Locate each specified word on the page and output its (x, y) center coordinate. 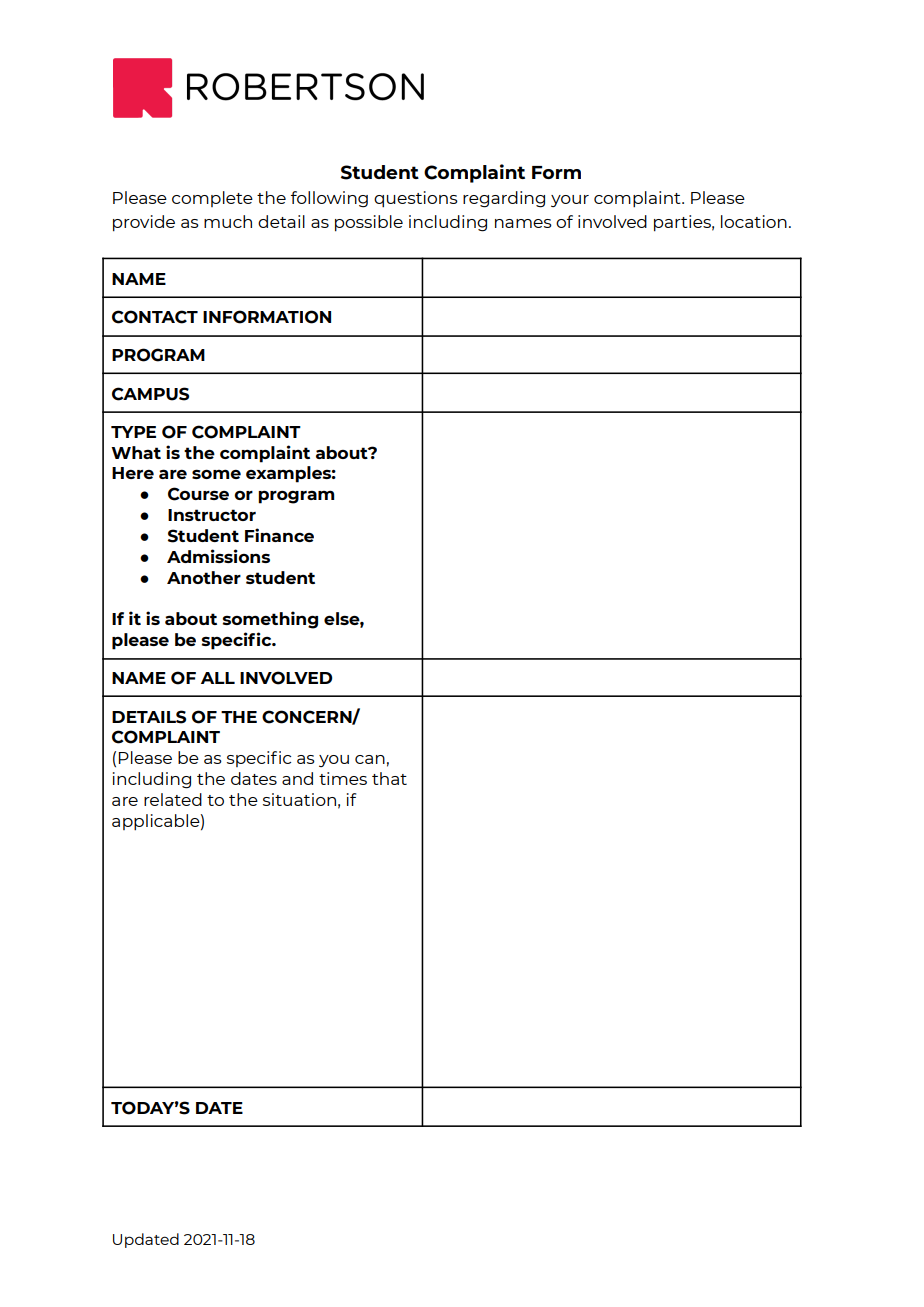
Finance (279, 535)
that (389, 778)
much (228, 221)
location (754, 221)
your (570, 201)
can (370, 759)
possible (369, 223)
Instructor (212, 515)
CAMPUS (150, 394)
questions (416, 199)
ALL (218, 678)
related (173, 799)
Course (198, 494)
